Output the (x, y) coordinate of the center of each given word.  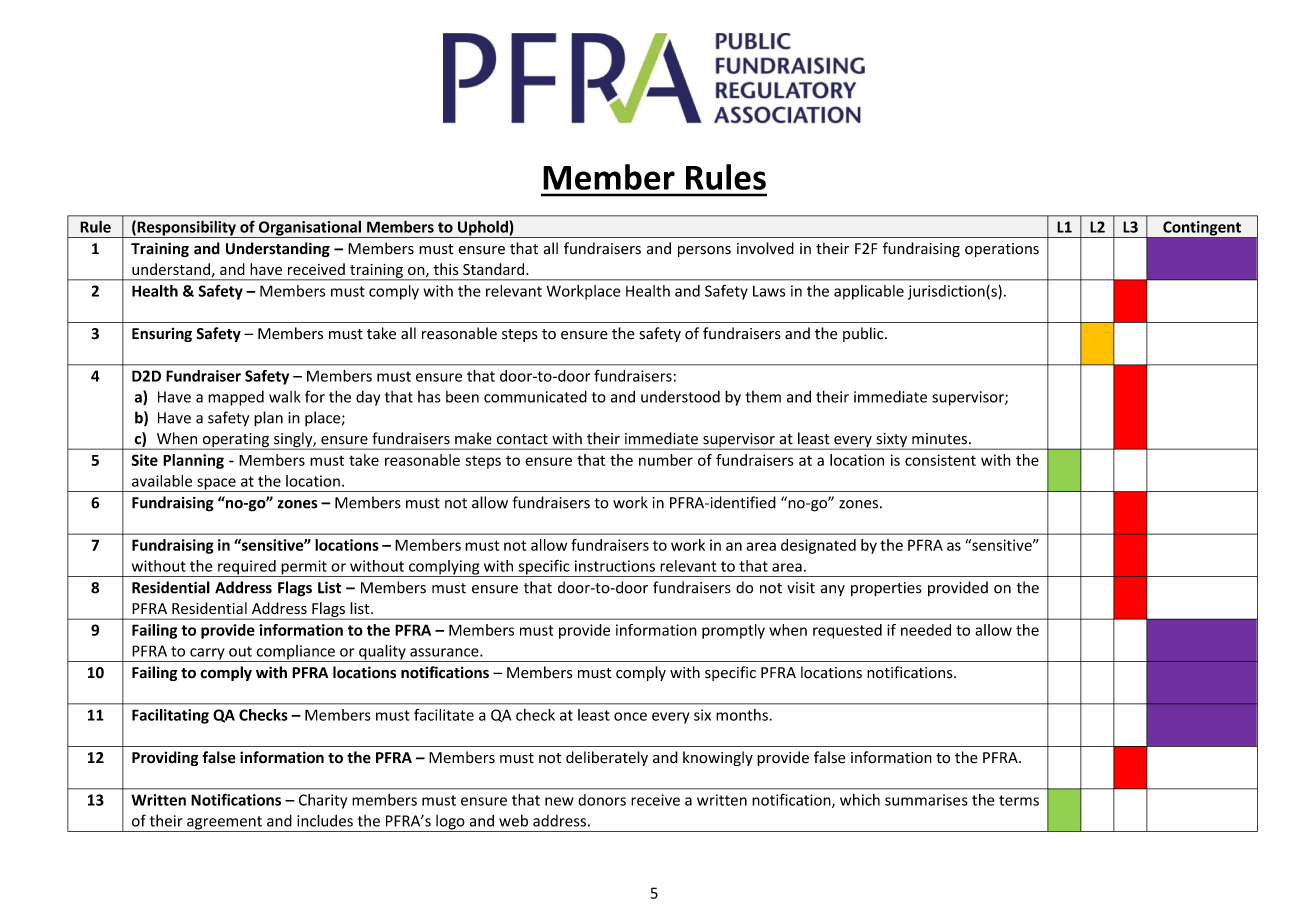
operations (1002, 250)
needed (926, 630)
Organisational (309, 229)
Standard (495, 269)
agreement (224, 824)
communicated (535, 396)
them (763, 397)
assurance (445, 652)
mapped (236, 398)
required (247, 568)
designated (818, 546)
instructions (615, 566)
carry (207, 655)
